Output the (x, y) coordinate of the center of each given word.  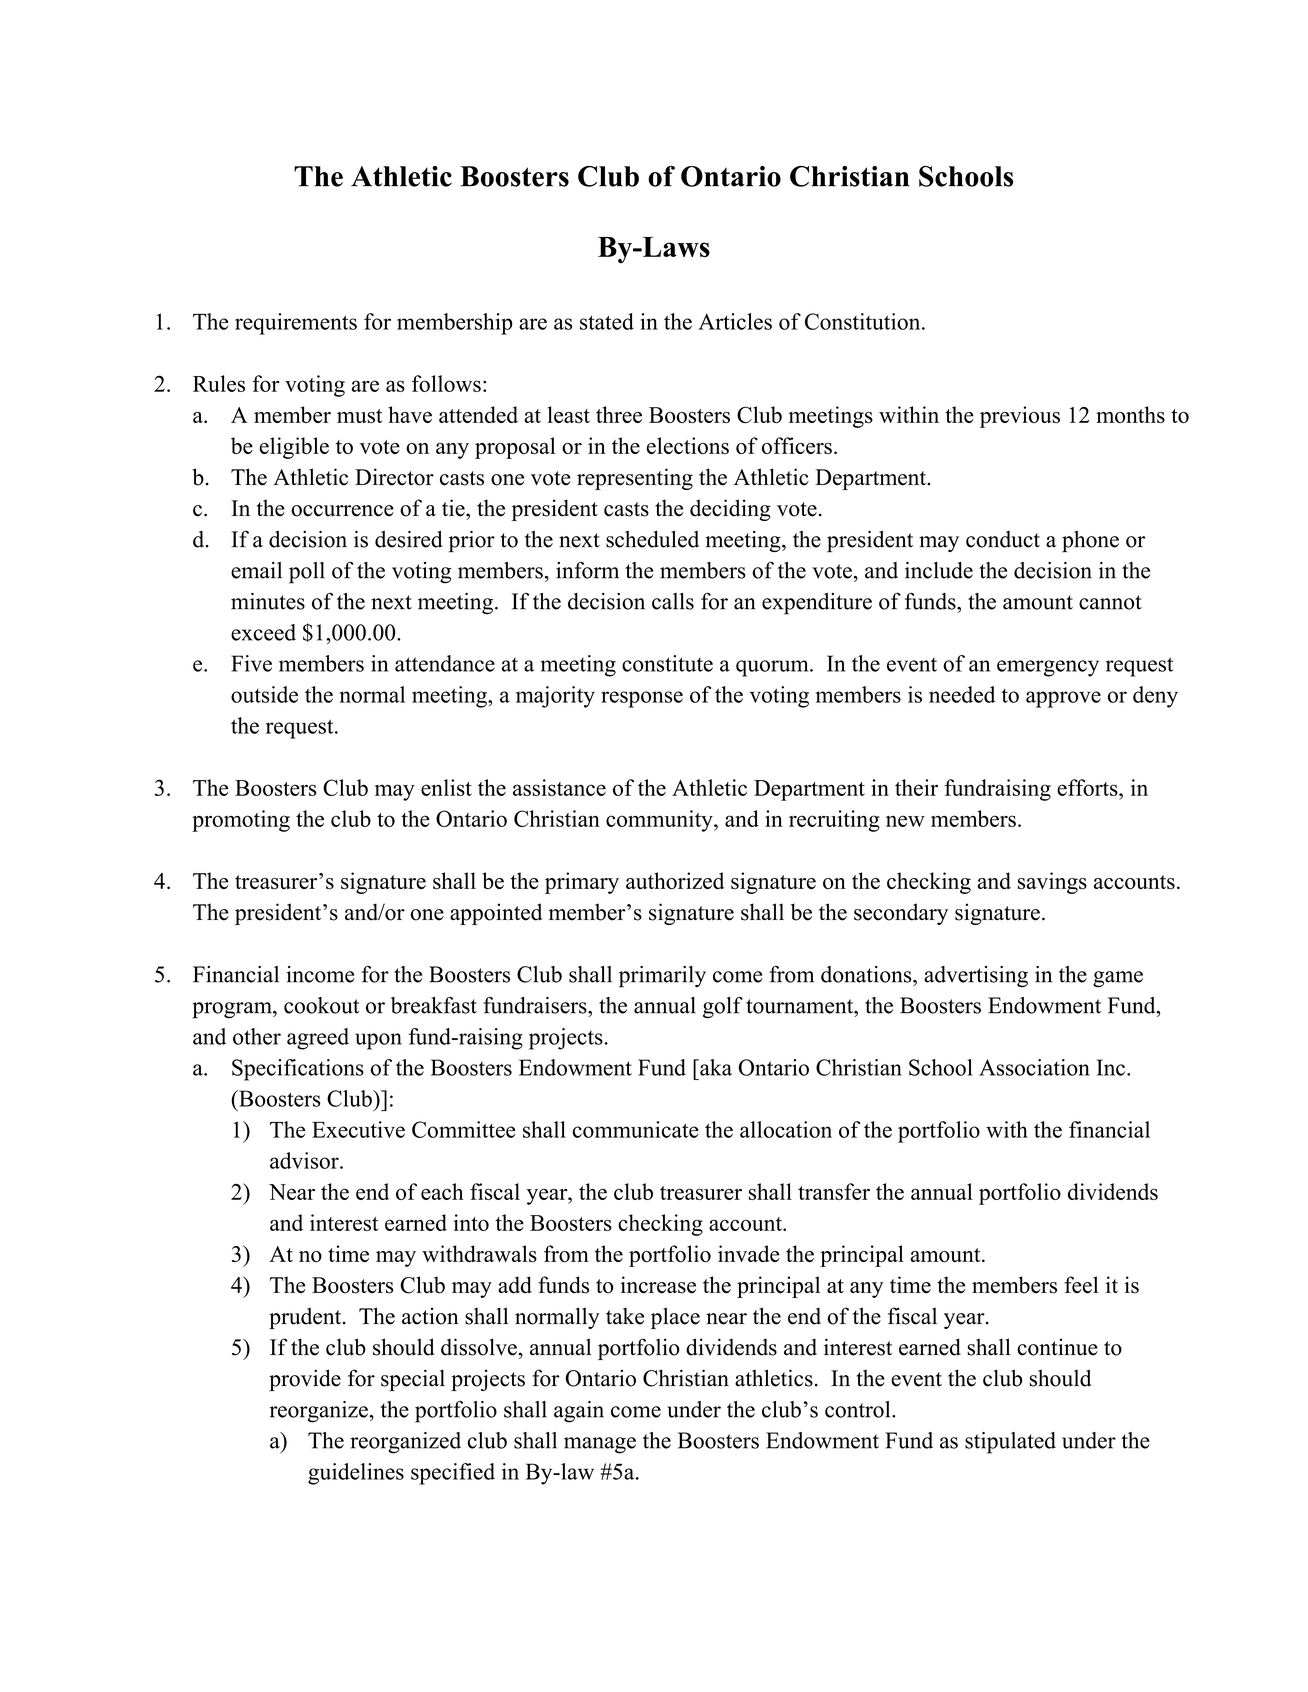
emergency (1048, 668)
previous (1020, 417)
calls (673, 601)
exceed (263, 632)
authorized (675, 881)
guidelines (356, 1474)
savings (1052, 883)
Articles (735, 321)
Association (1034, 1067)
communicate (636, 1129)
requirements (296, 324)
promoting (241, 821)
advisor (305, 1160)
